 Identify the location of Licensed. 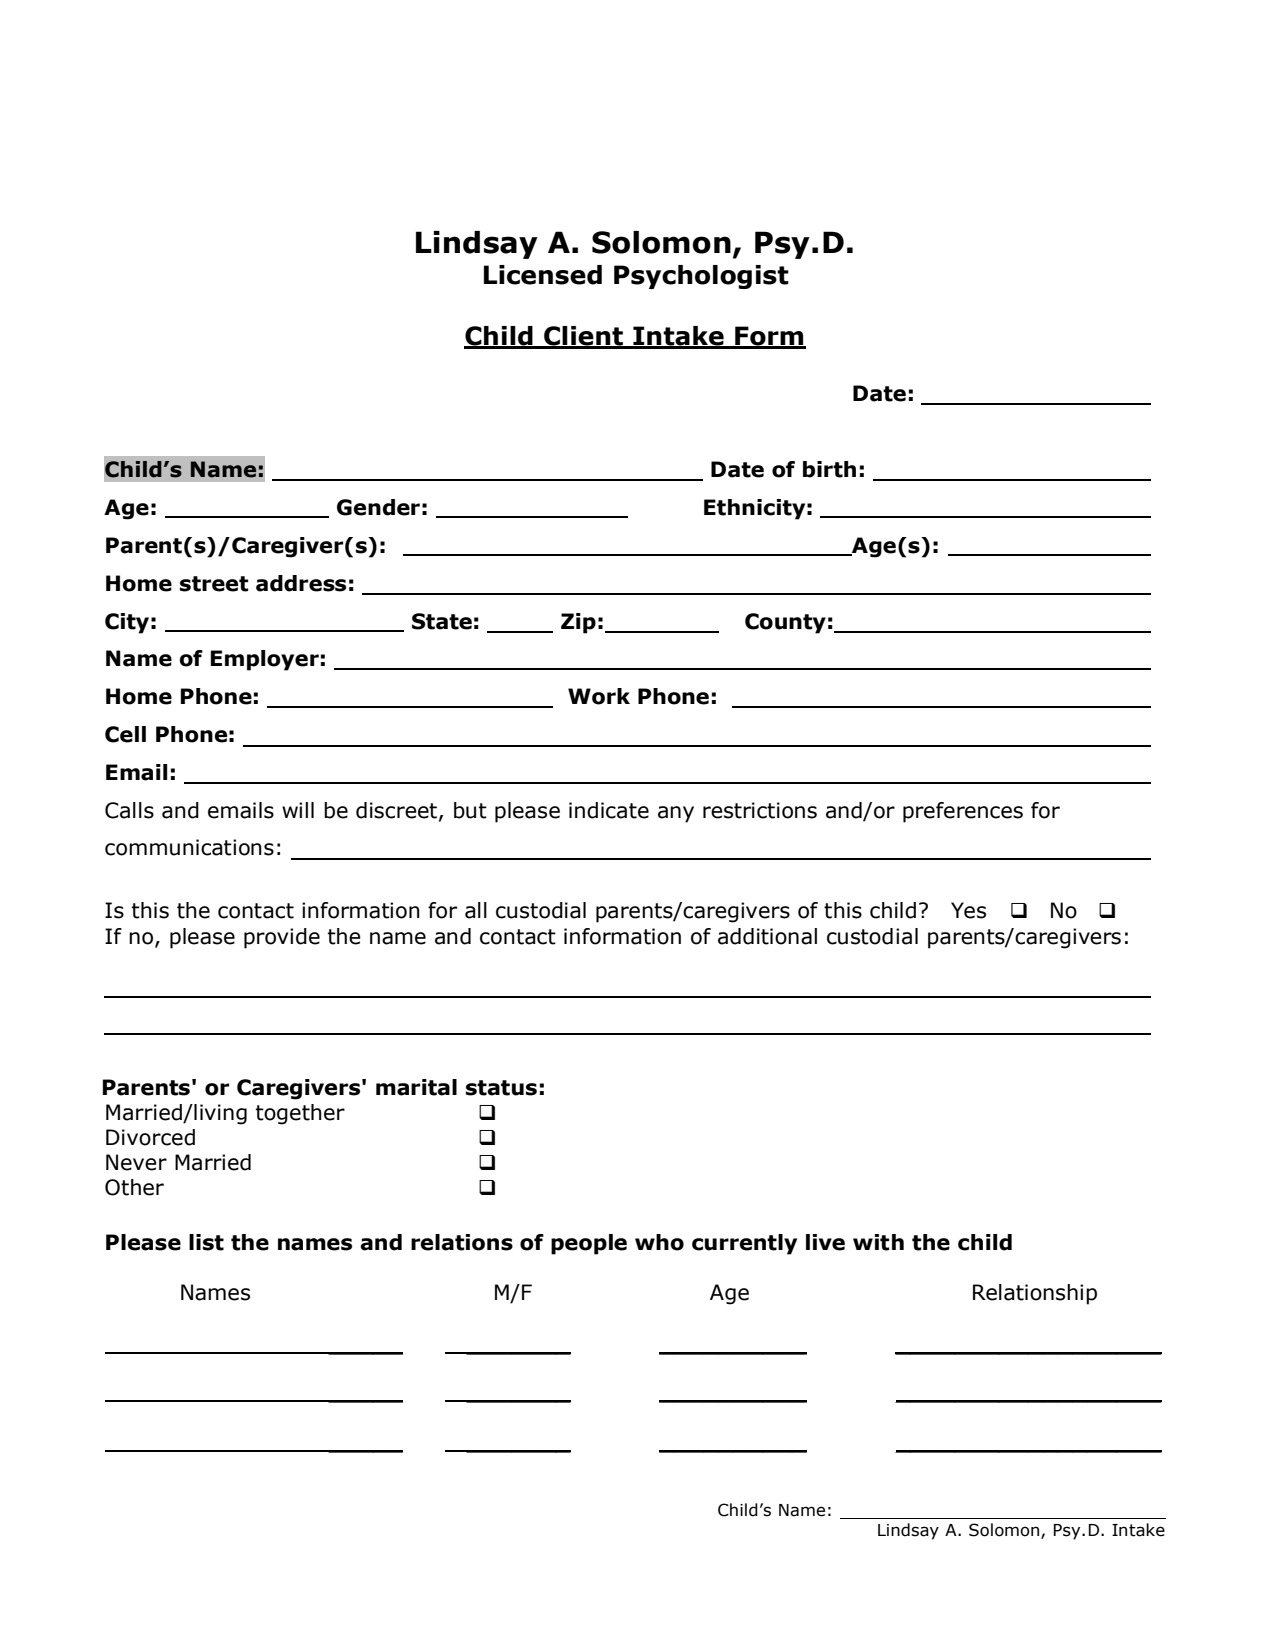
(543, 275).
